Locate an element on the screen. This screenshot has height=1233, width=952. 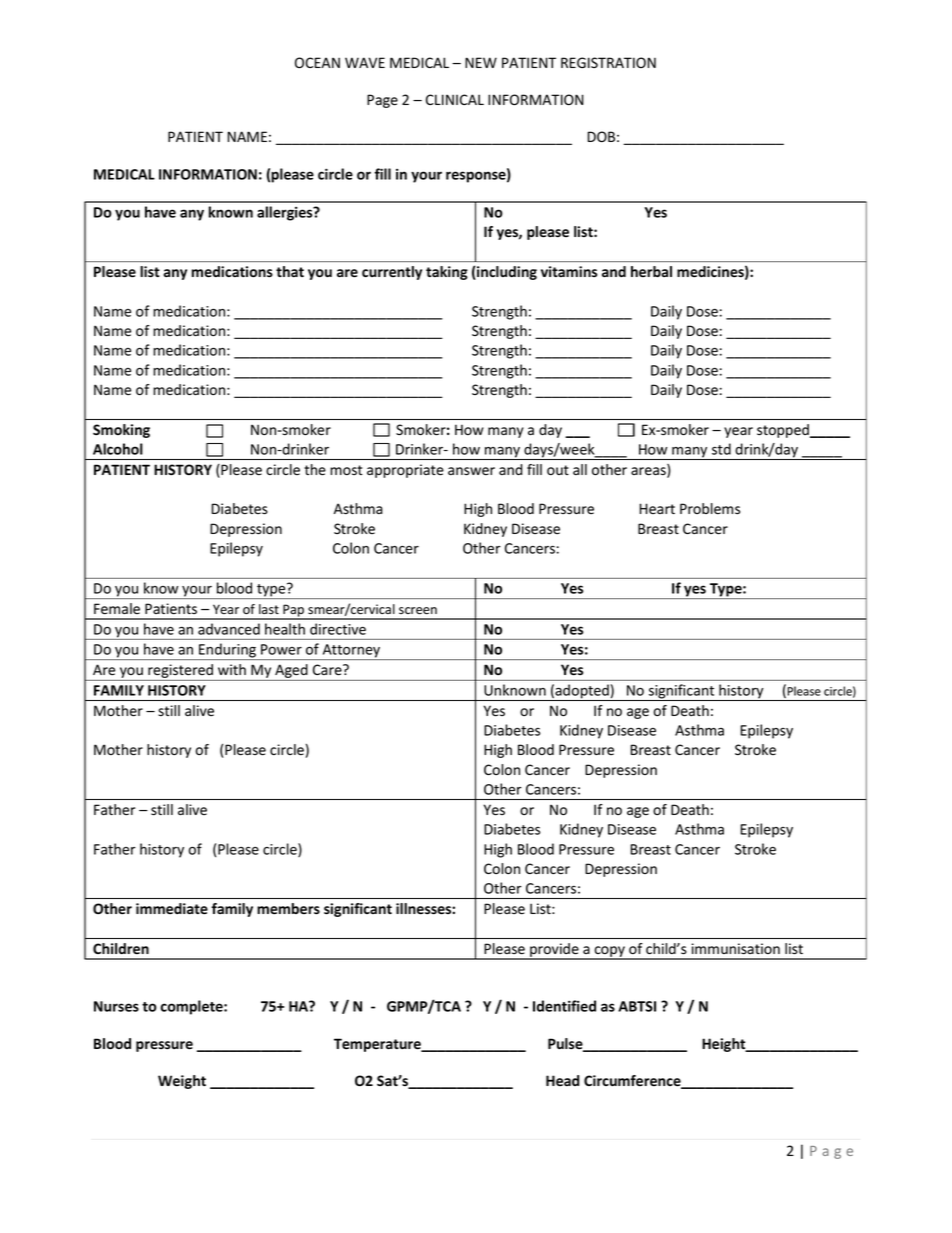
Alcohol is located at coordinates (118, 449).
